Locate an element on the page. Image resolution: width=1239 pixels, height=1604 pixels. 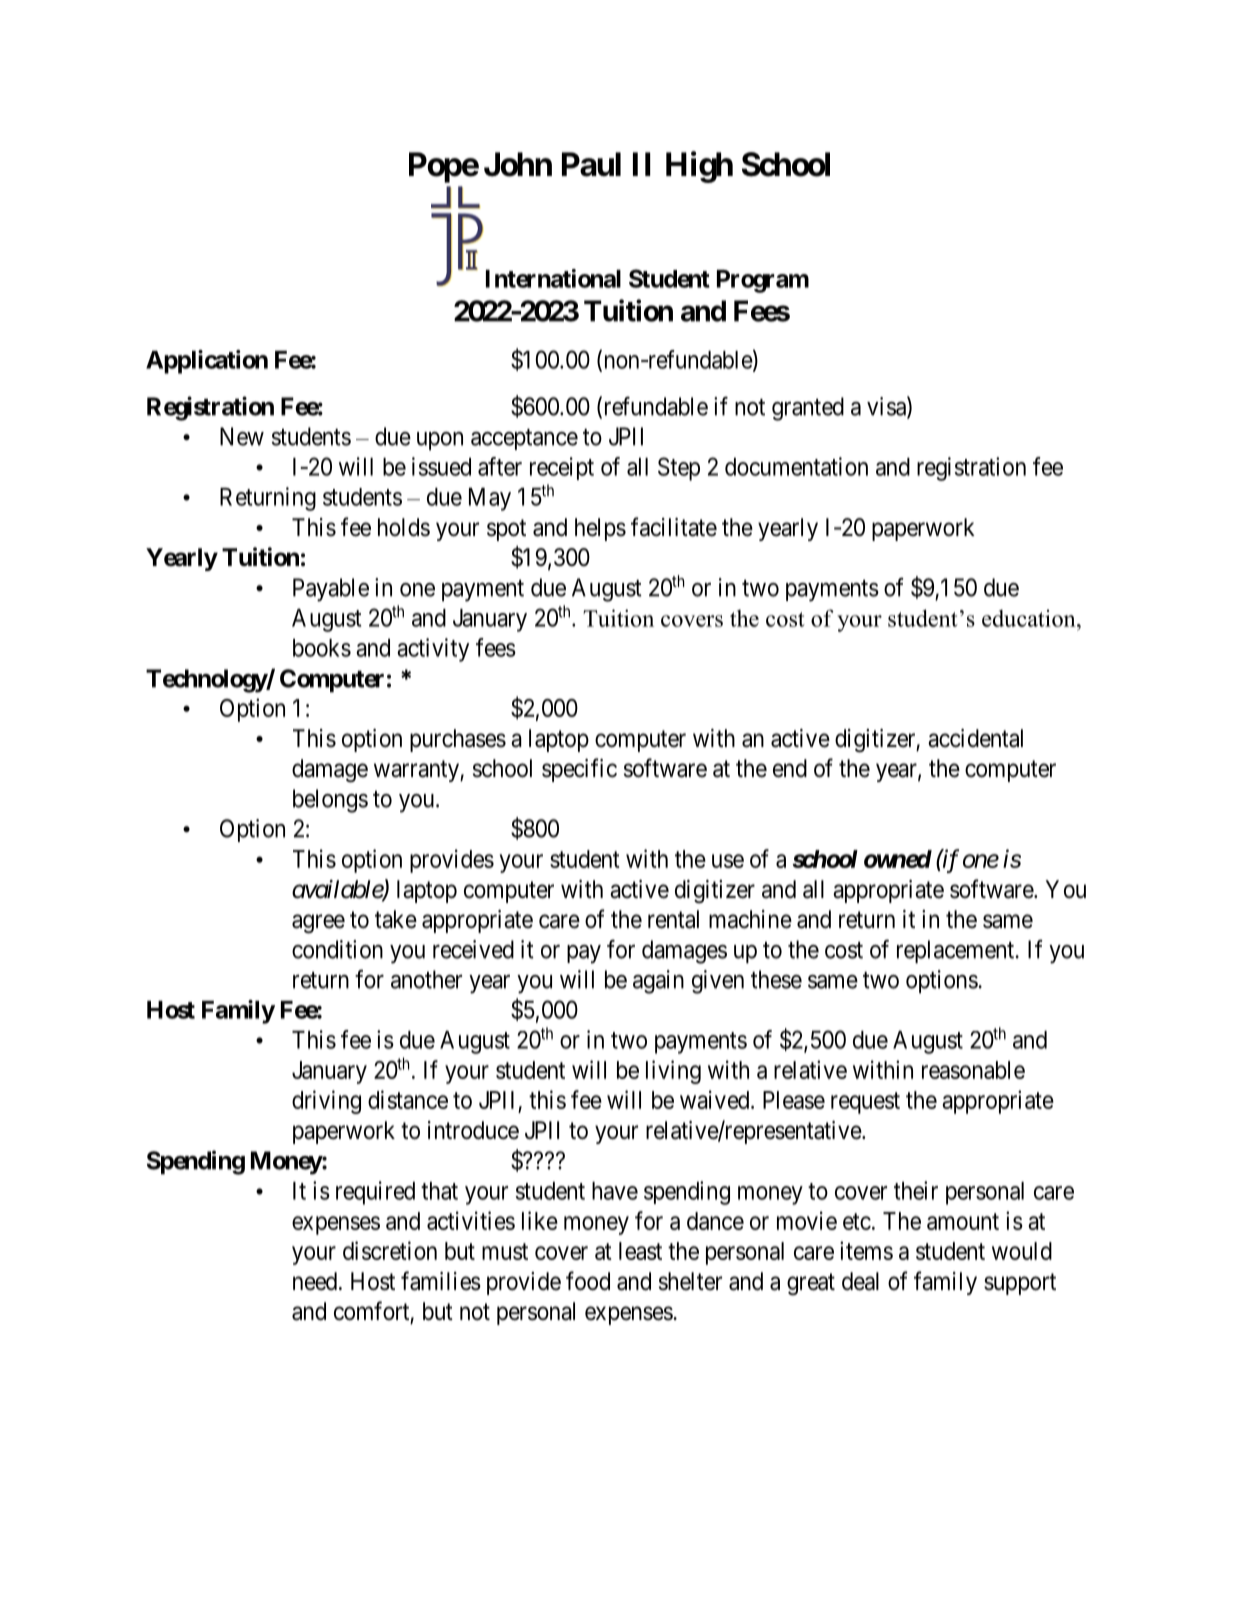
specific is located at coordinates (579, 770).
